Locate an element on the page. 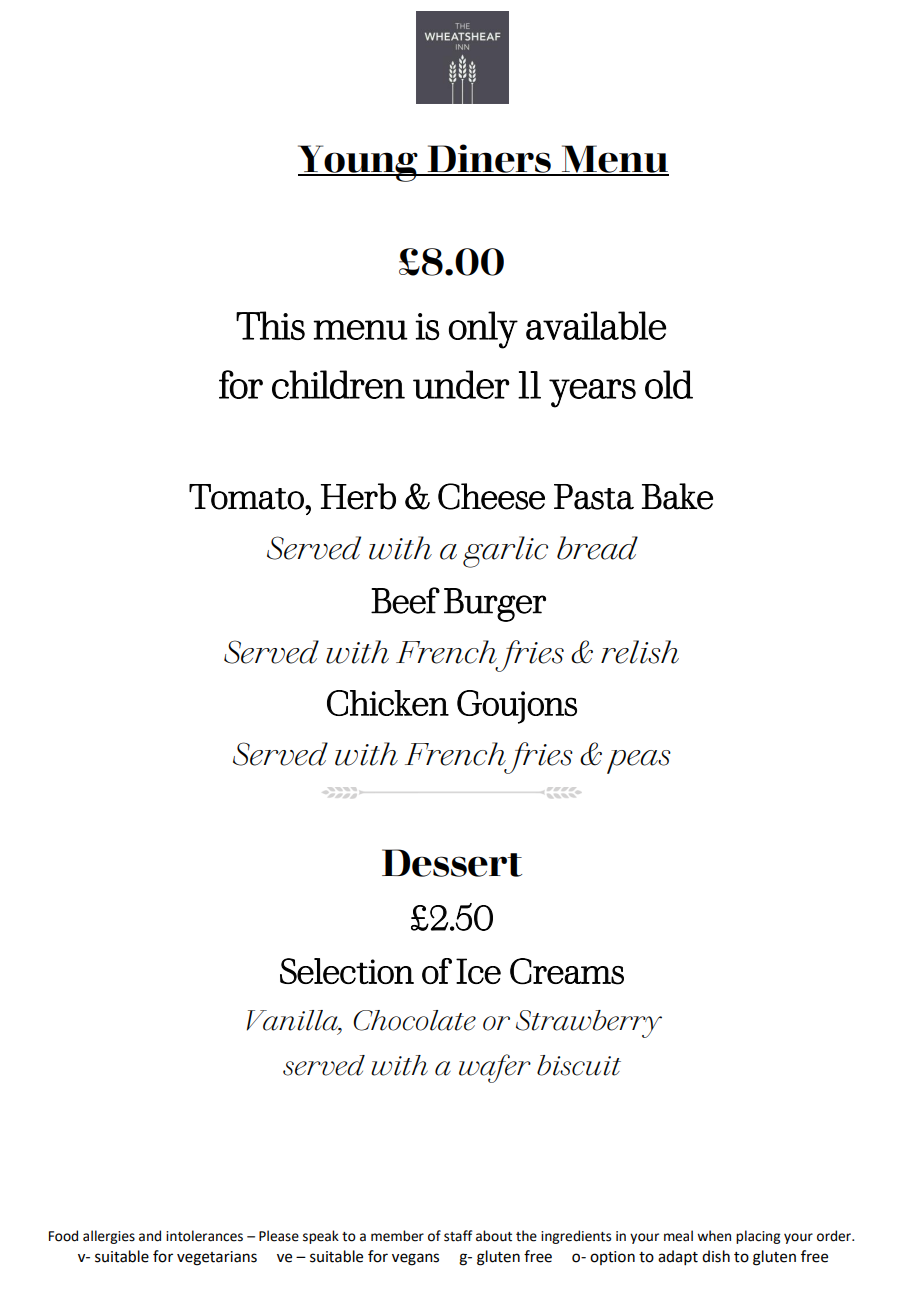 The image size is (924, 1308). available is located at coordinates (596, 325).
